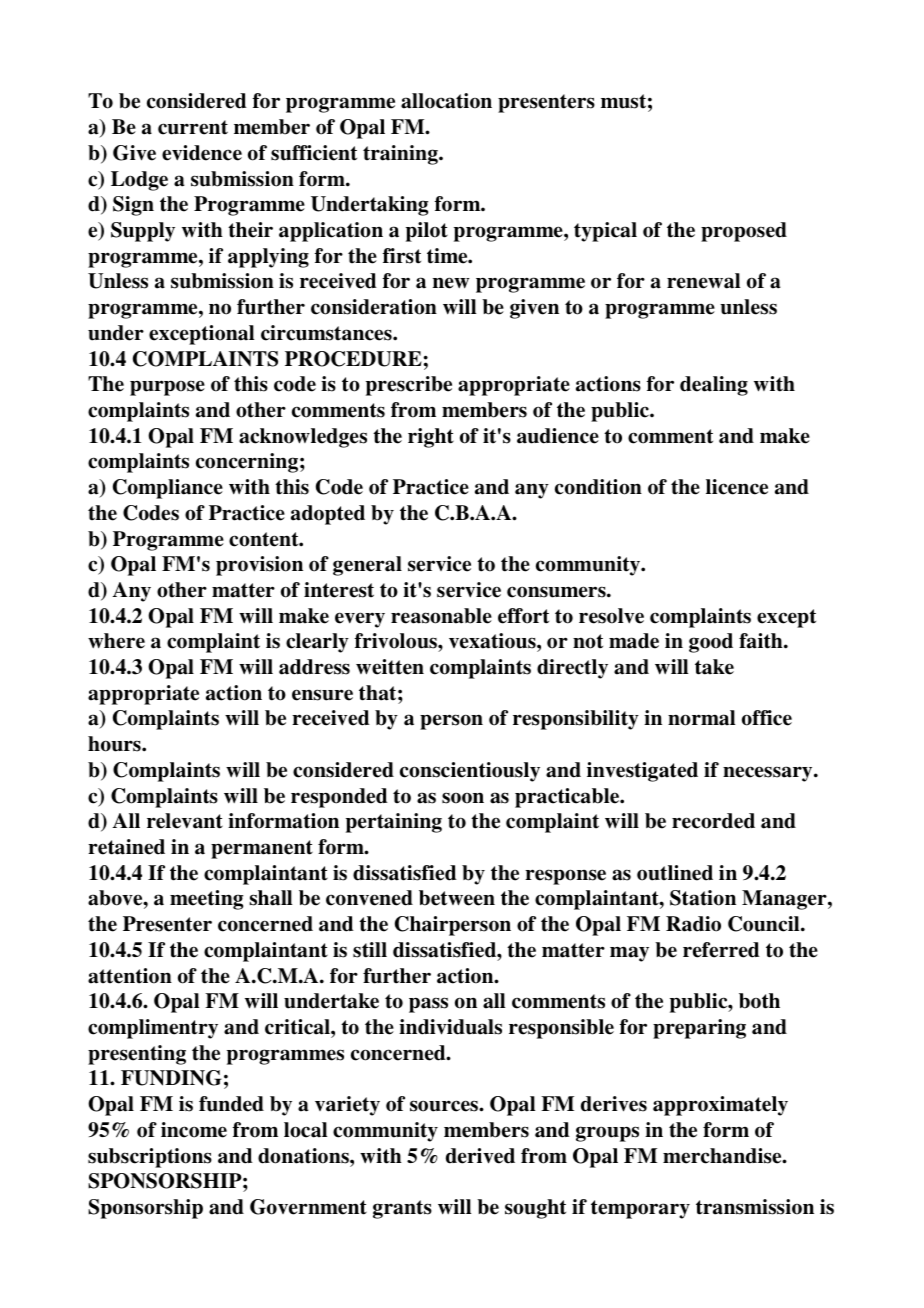 The image size is (924, 1308). Describe the element at coordinates (193, 127) in the screenshot. I see `current` at that location.
